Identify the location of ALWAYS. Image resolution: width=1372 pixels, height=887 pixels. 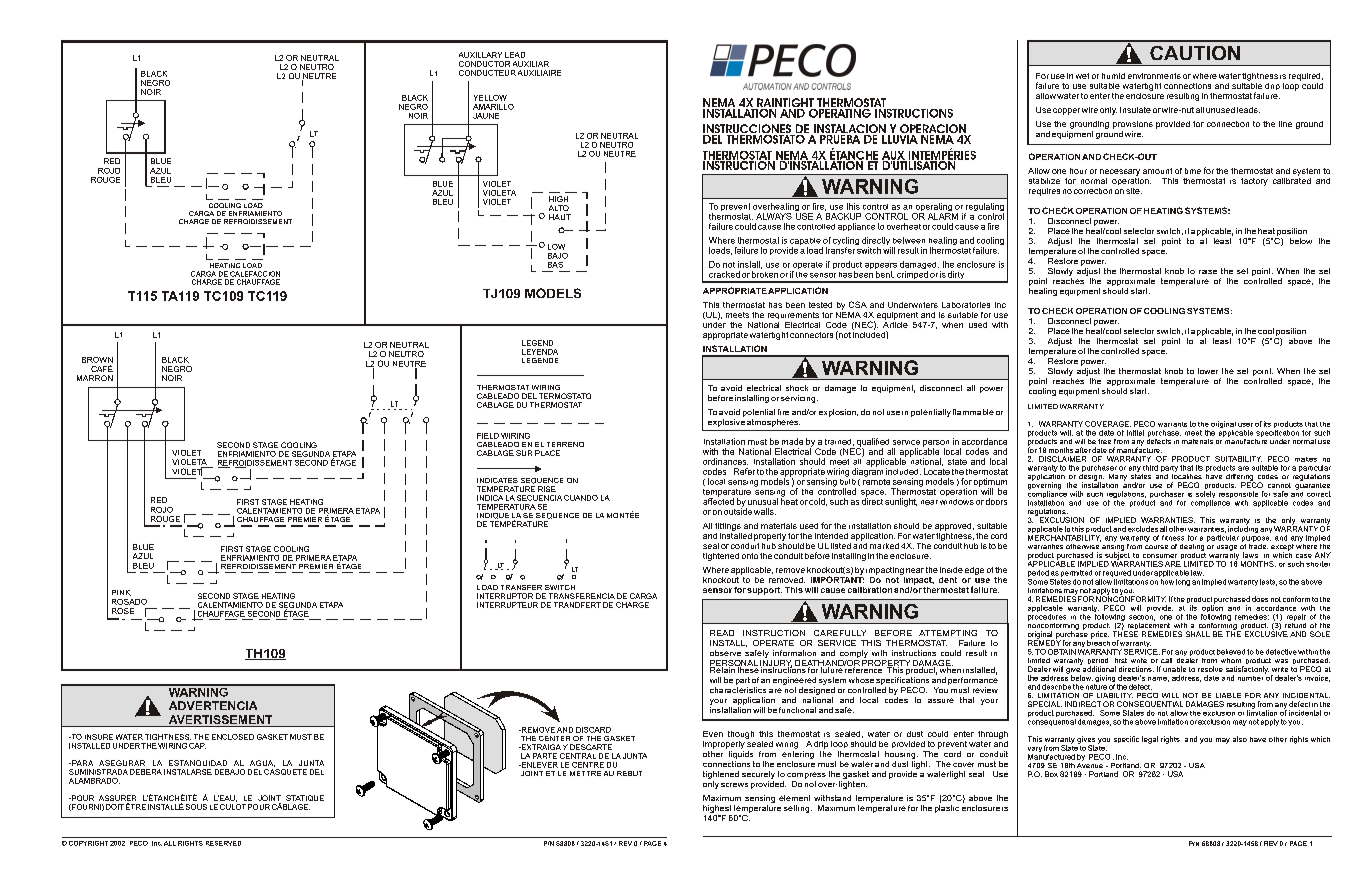
(774, 216).
